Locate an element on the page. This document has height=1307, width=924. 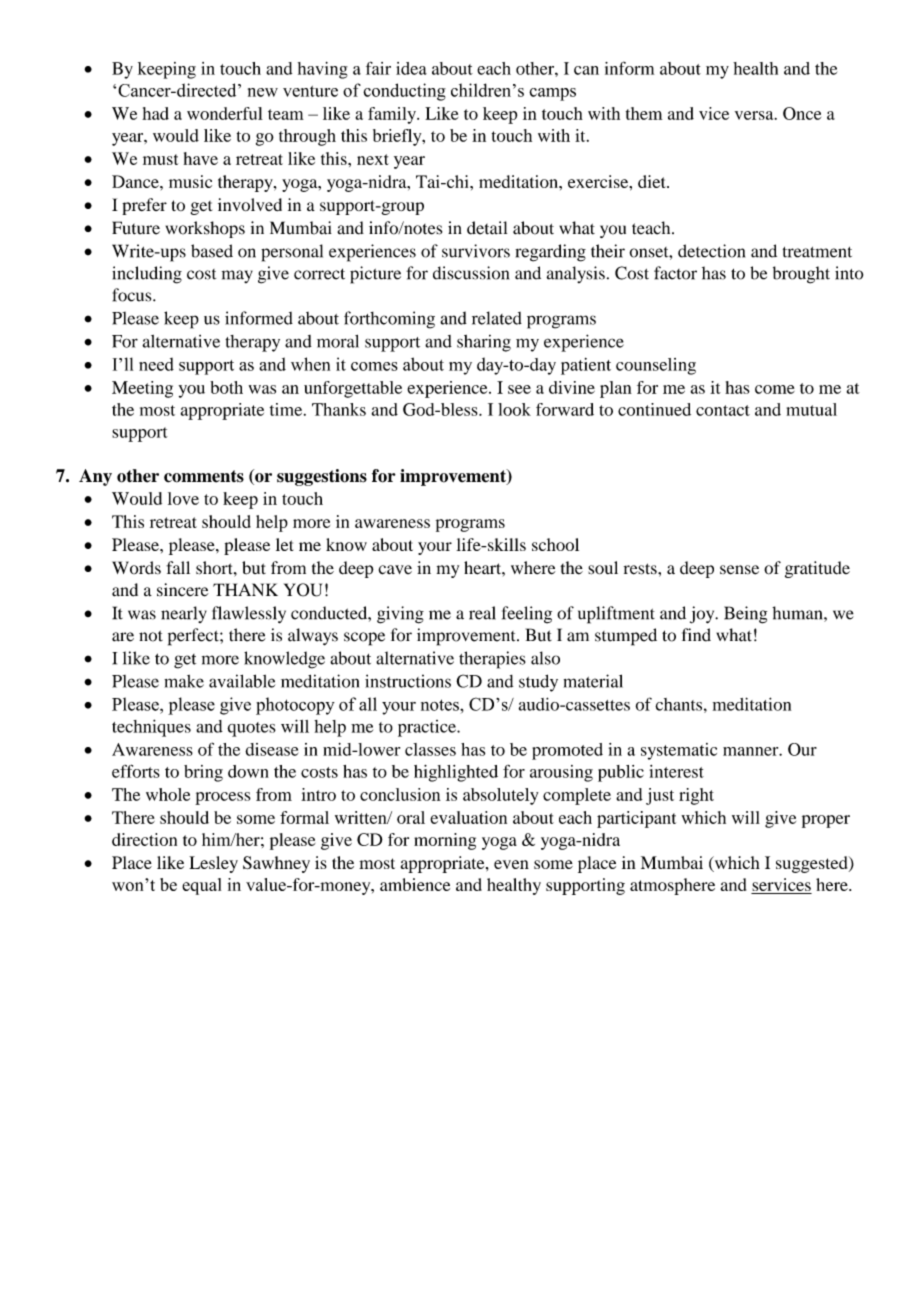
suggested is located at coordinates (813, 864).
